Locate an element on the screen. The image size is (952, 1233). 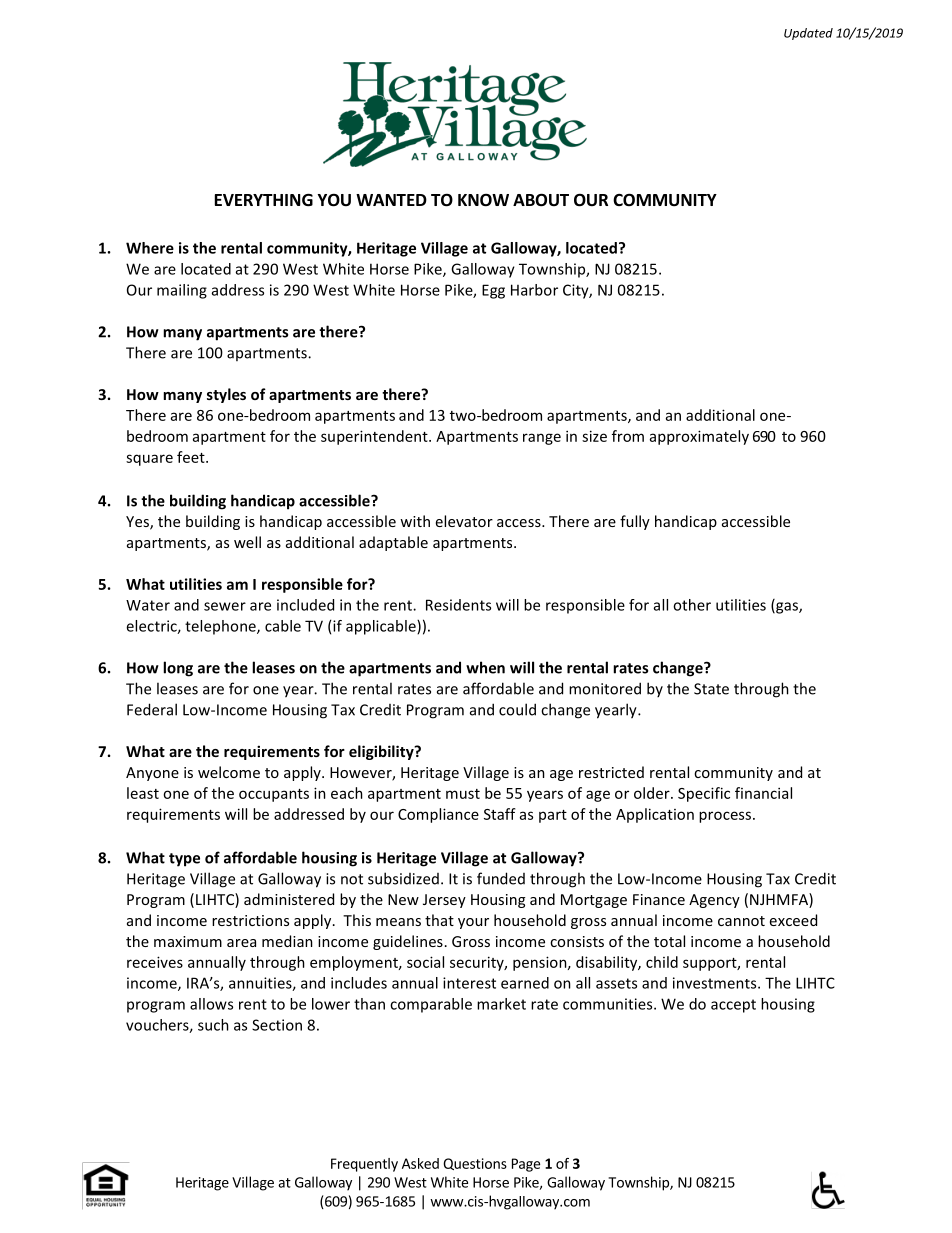
EVERYTHING is located at coordinates (264, 200).
